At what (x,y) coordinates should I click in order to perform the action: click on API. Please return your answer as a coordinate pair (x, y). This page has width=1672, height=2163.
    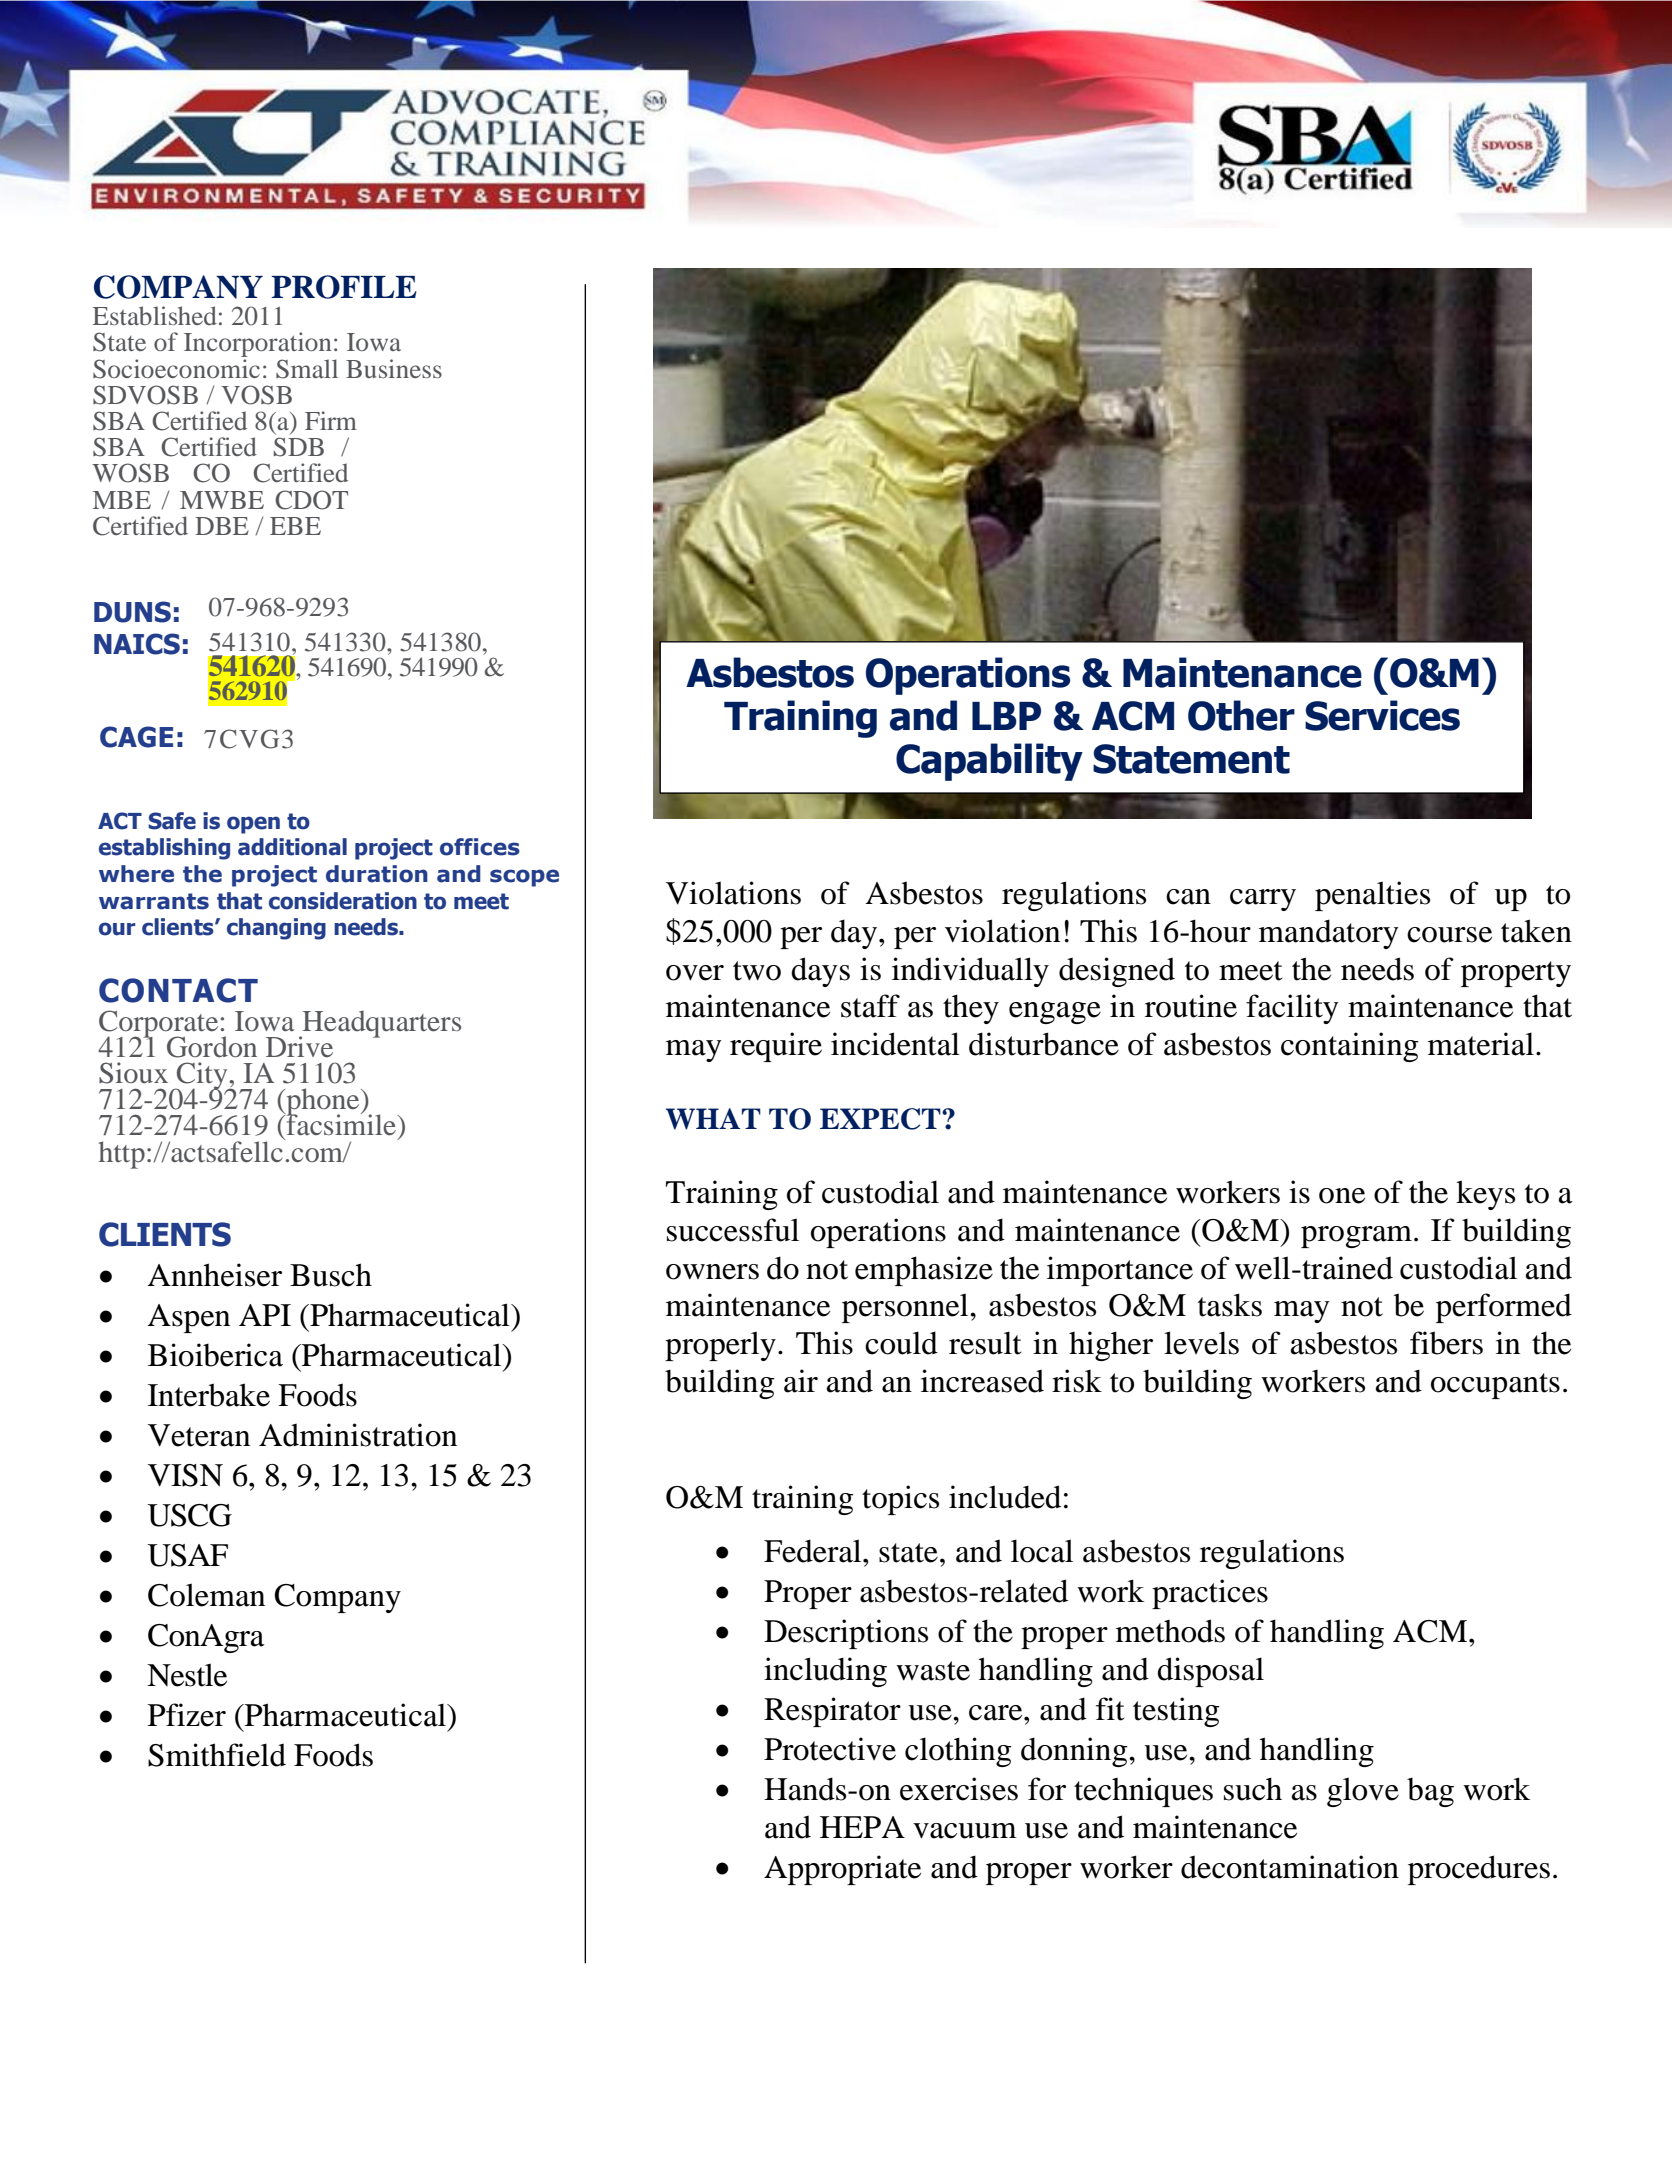
    Looking at the image, I should click on (265, 1315).
